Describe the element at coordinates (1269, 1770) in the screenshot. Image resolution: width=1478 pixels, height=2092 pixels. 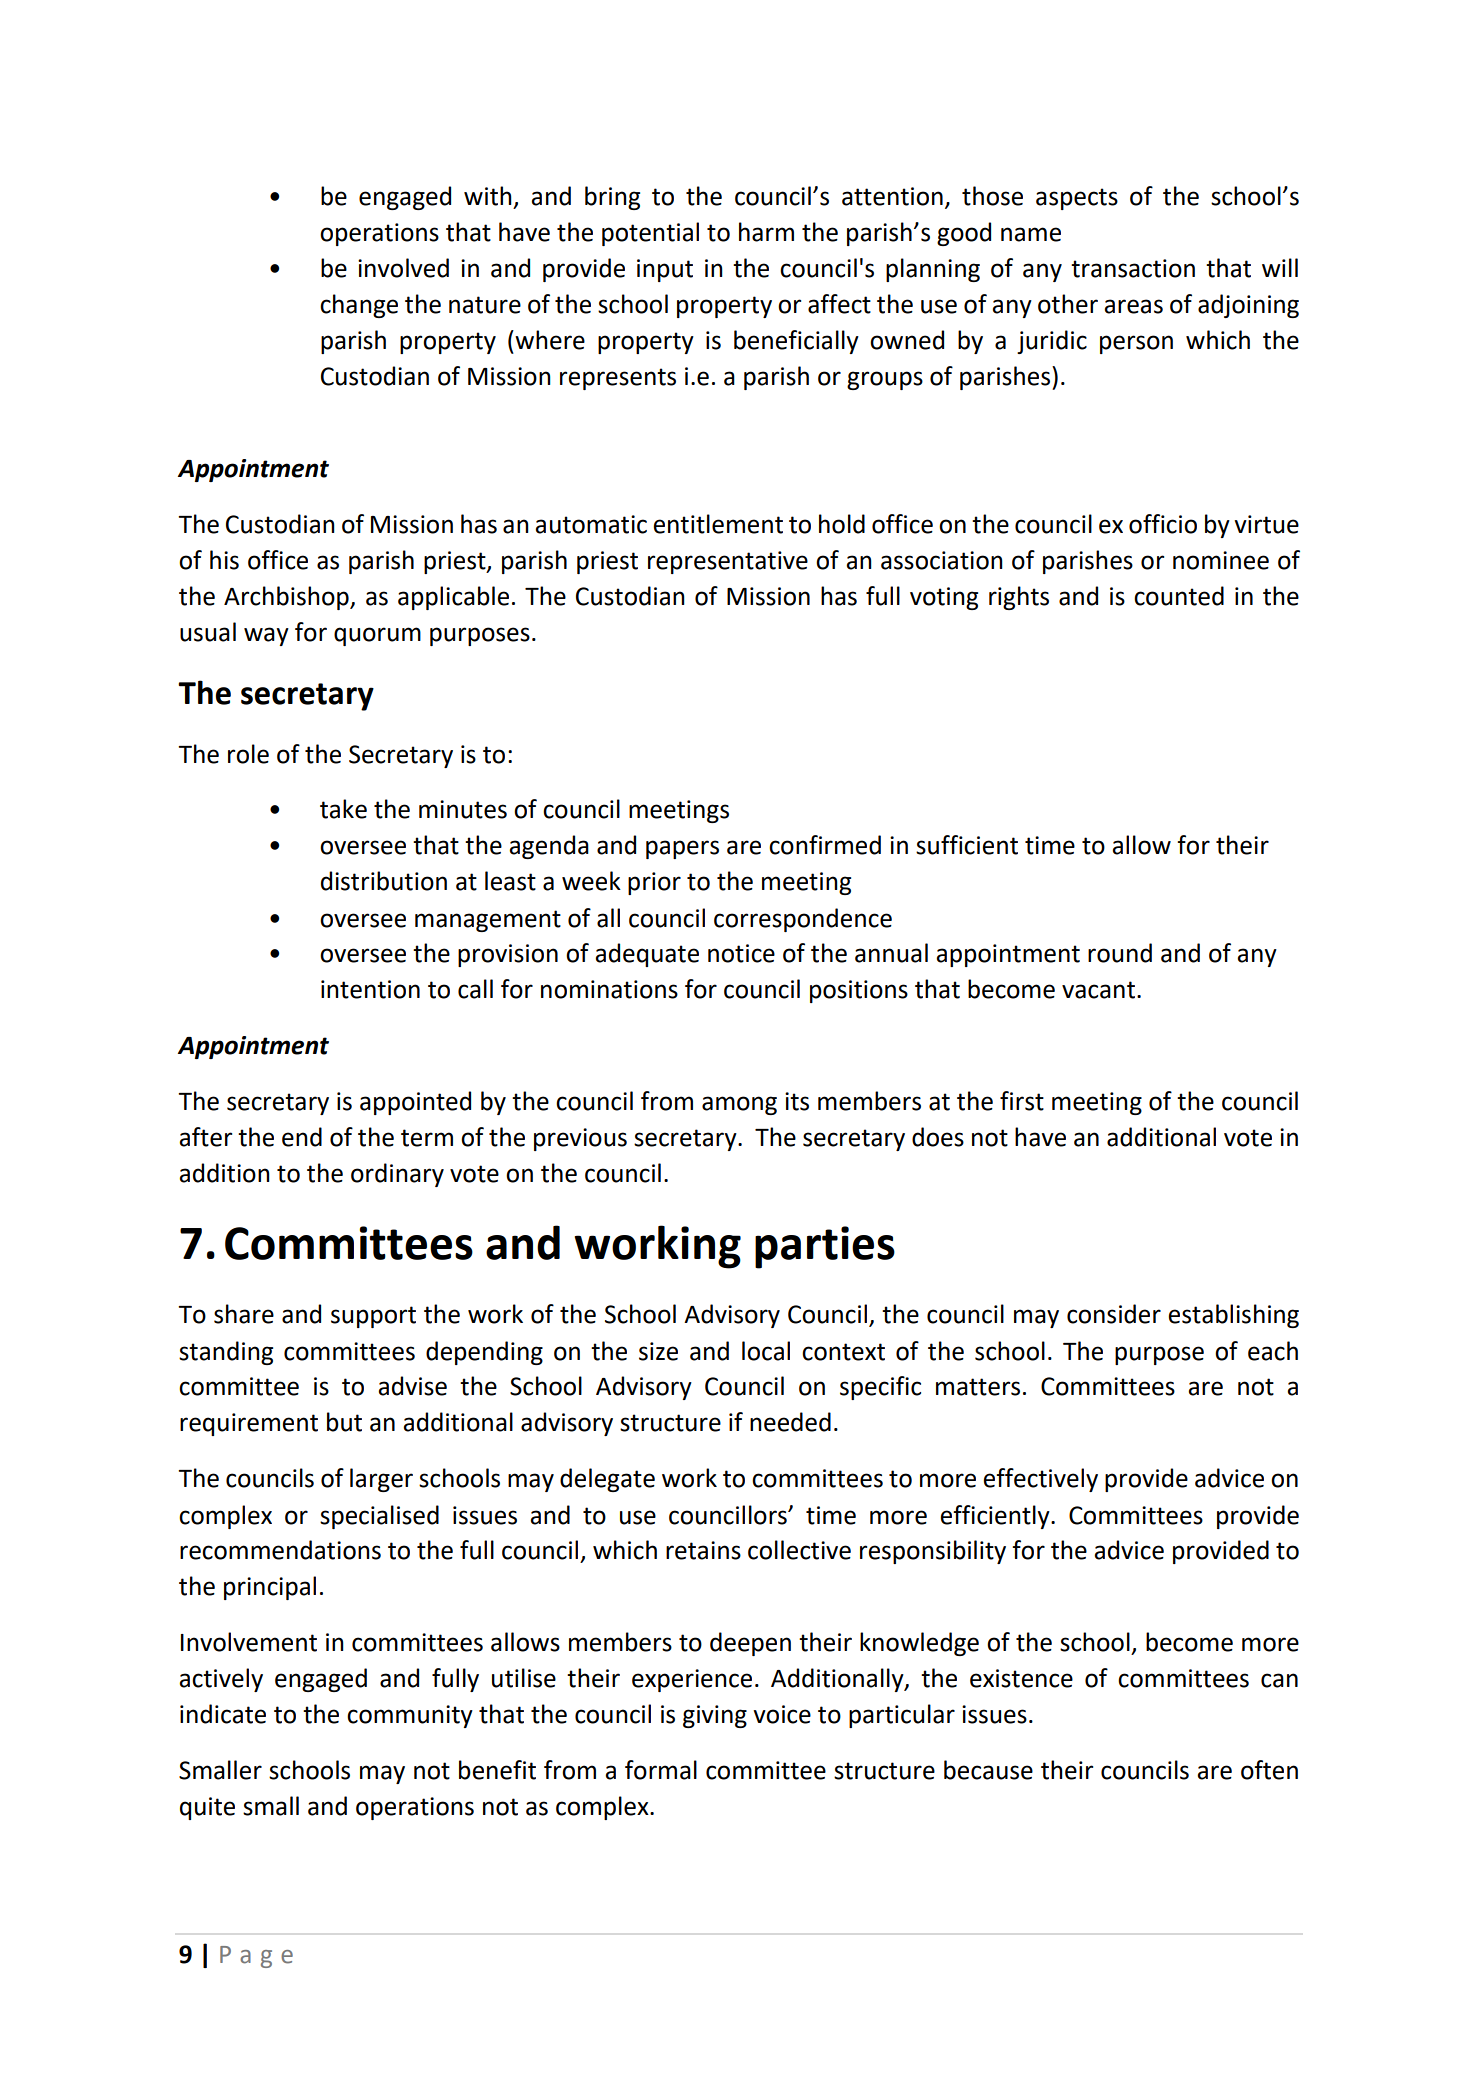
I see `often` at that location.
